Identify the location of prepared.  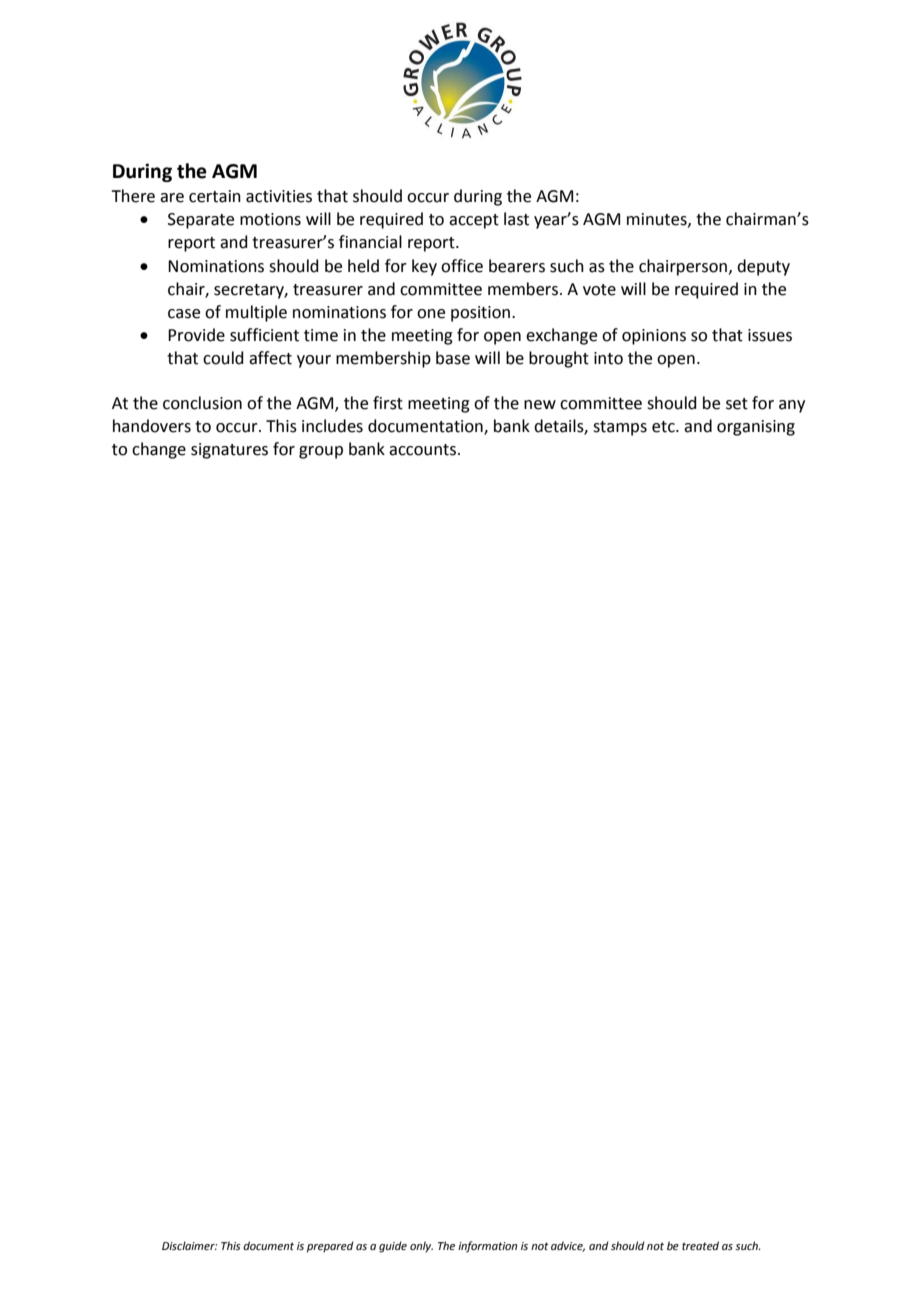
(330, 1247).
